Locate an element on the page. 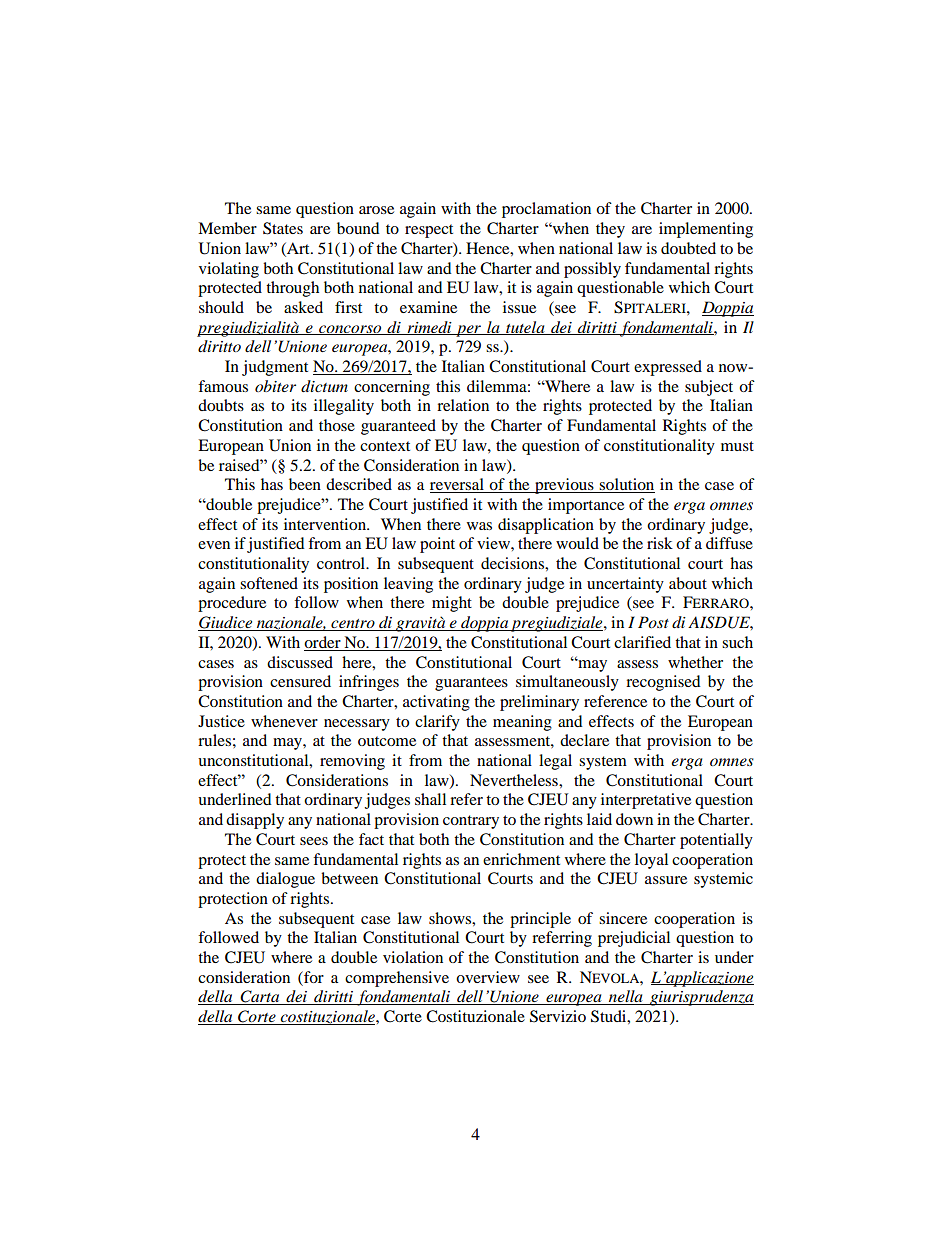 Image resolution: width=952 pixels, height=1233 pixels. sees is located at coordinates (314, 841).
